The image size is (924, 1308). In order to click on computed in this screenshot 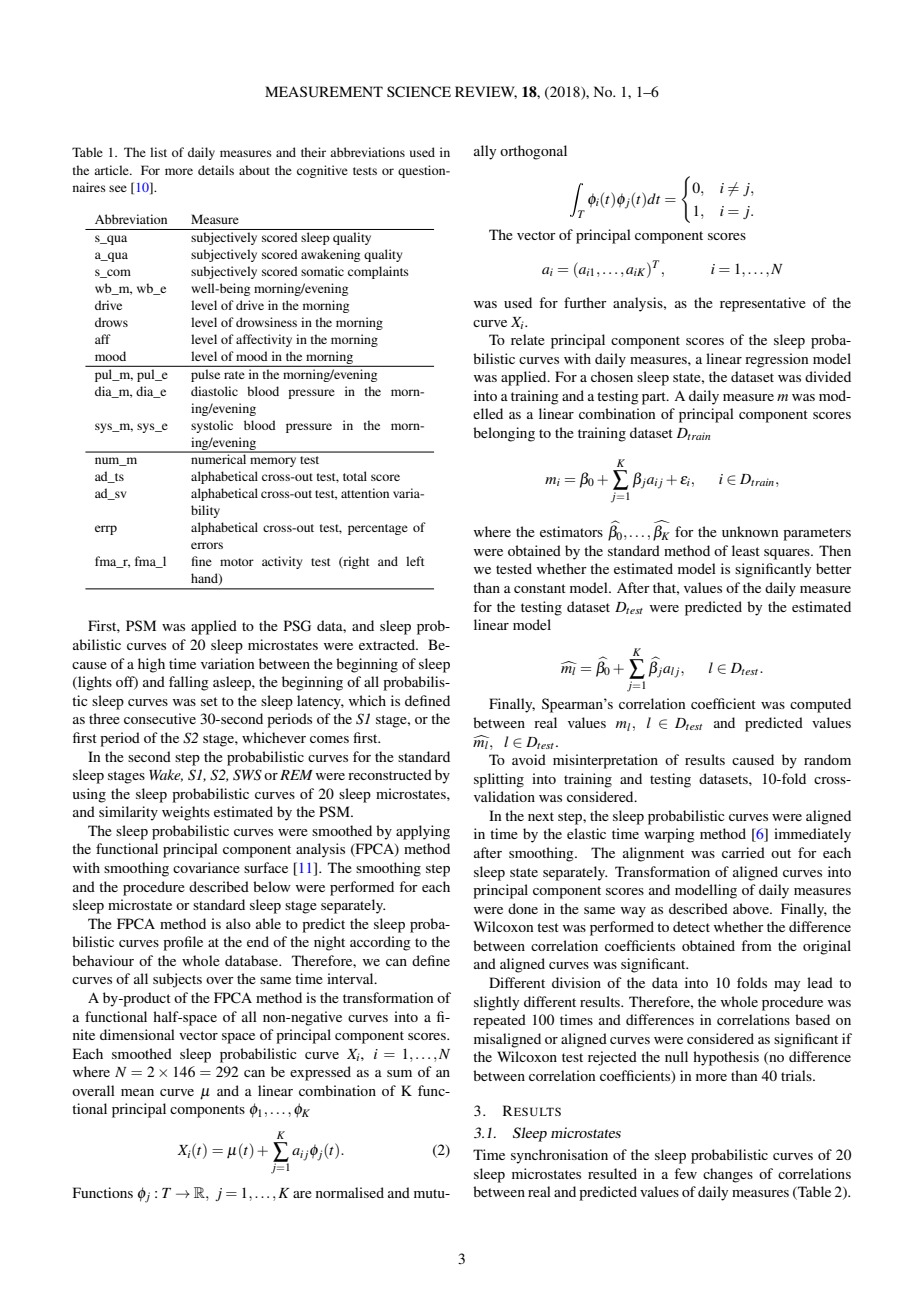, I will do `click(820, 705)`.
